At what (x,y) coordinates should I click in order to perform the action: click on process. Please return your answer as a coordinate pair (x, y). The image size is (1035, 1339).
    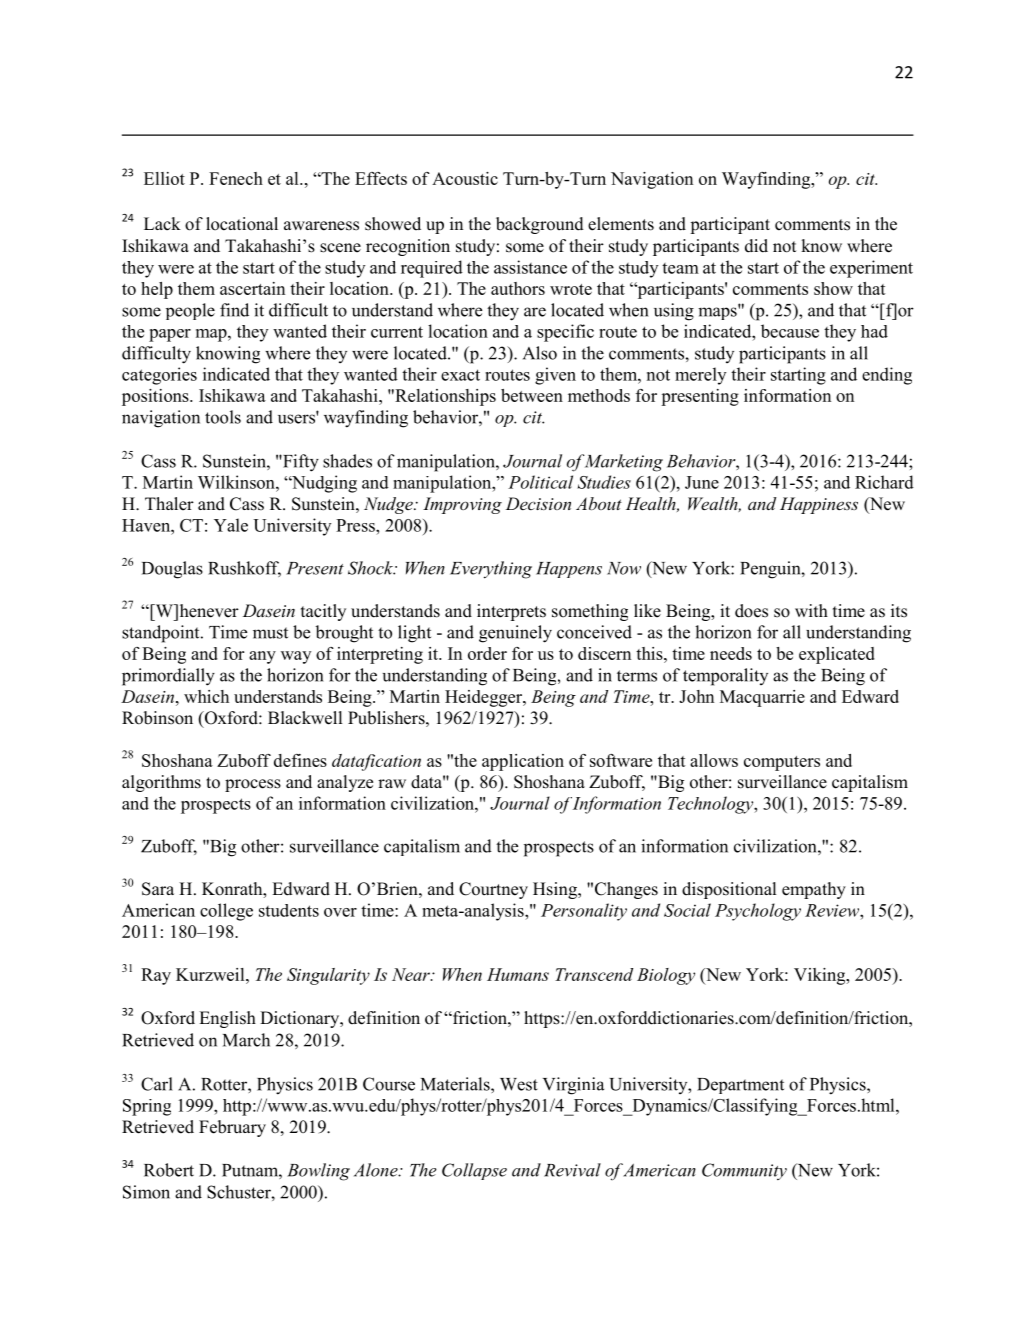
    Looking at the image, I should click on (253, 785).
